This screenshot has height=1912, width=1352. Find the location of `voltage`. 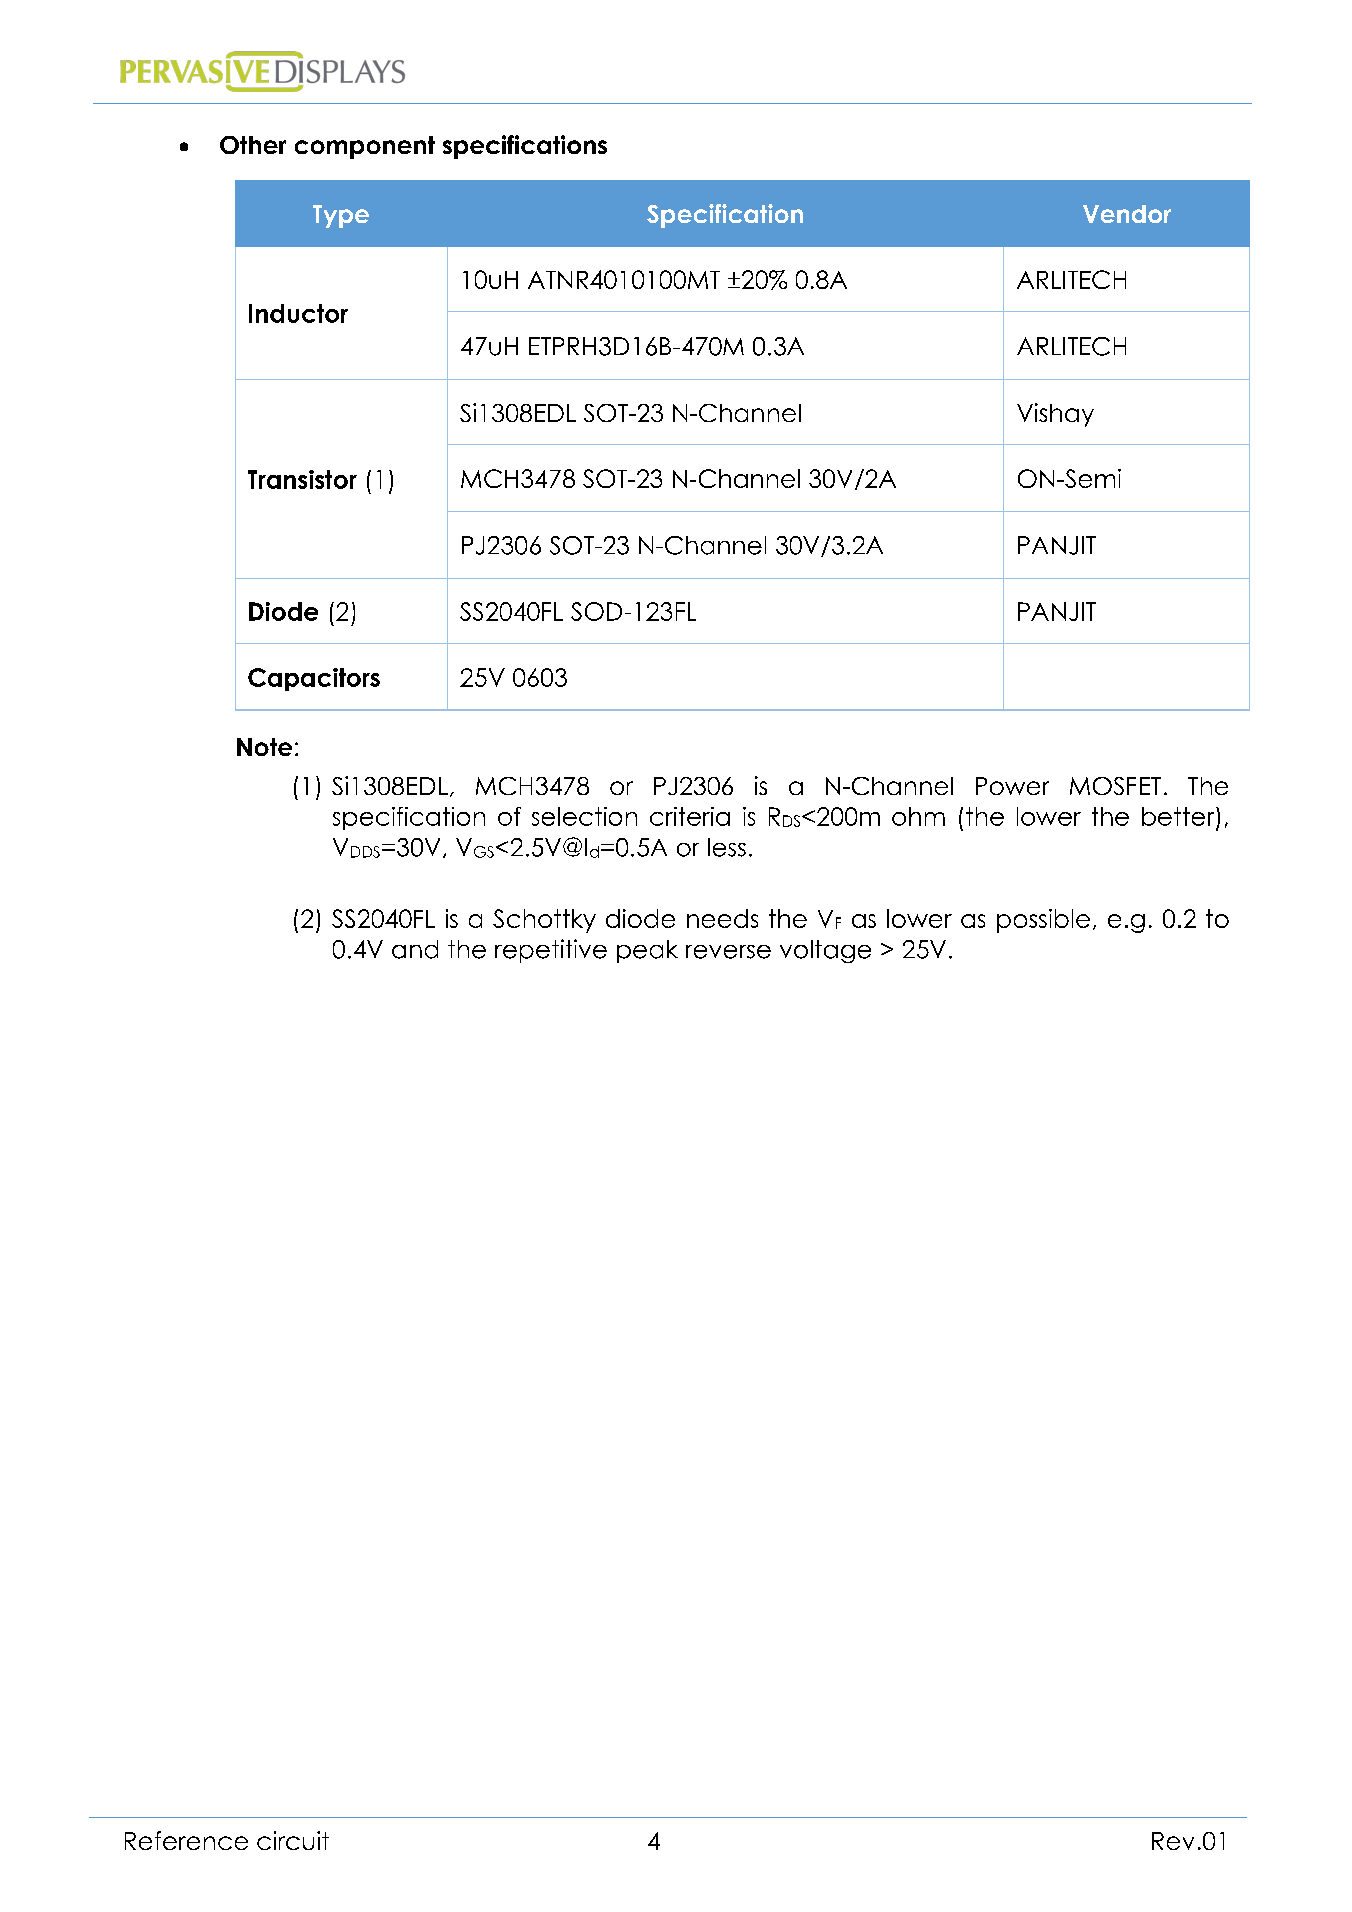

voltage is located at coordinates (825, 951).
